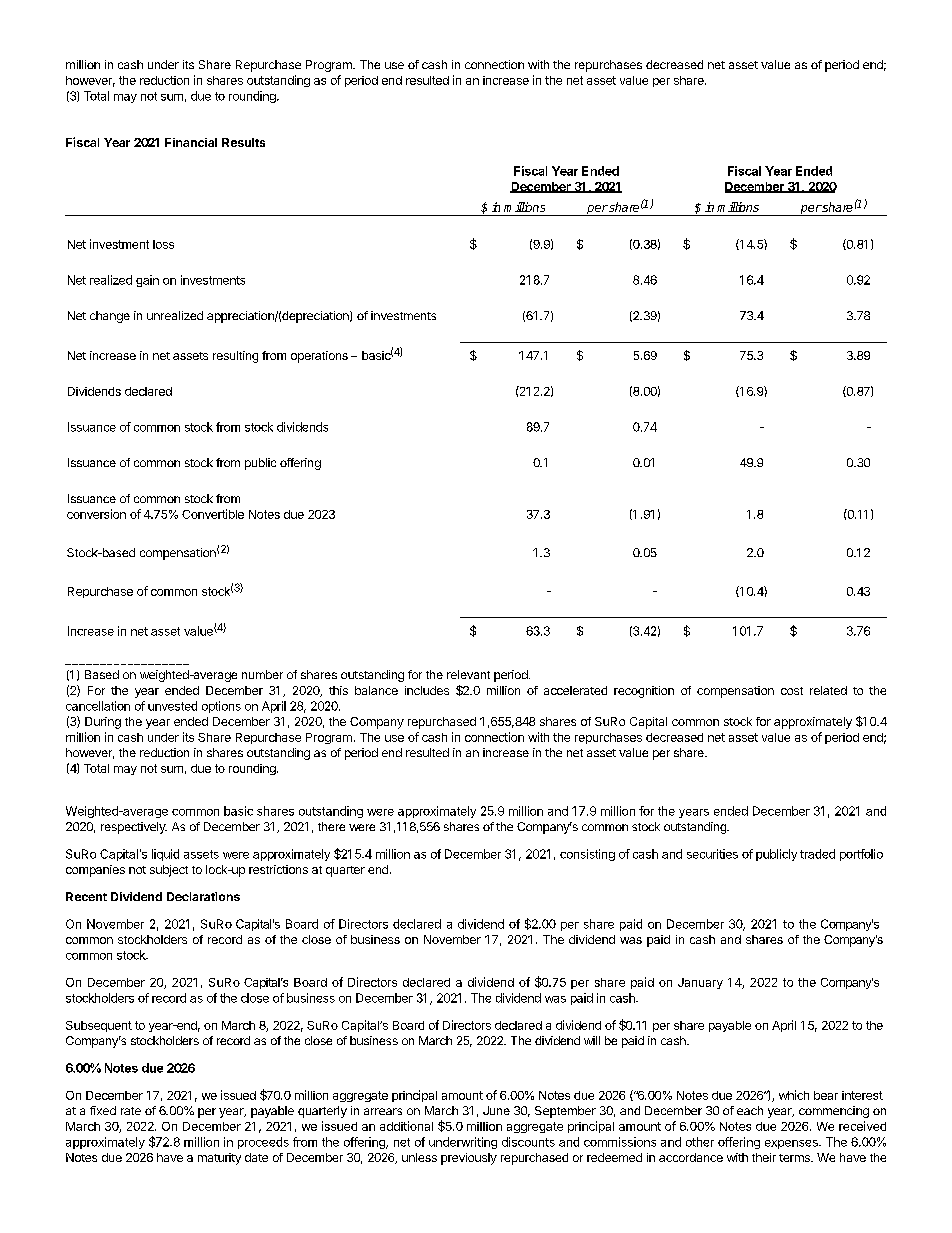  What do you see at coordinates (468, 674) in the screenshot?
I see `relevant` at bounding box center [468, 674].
